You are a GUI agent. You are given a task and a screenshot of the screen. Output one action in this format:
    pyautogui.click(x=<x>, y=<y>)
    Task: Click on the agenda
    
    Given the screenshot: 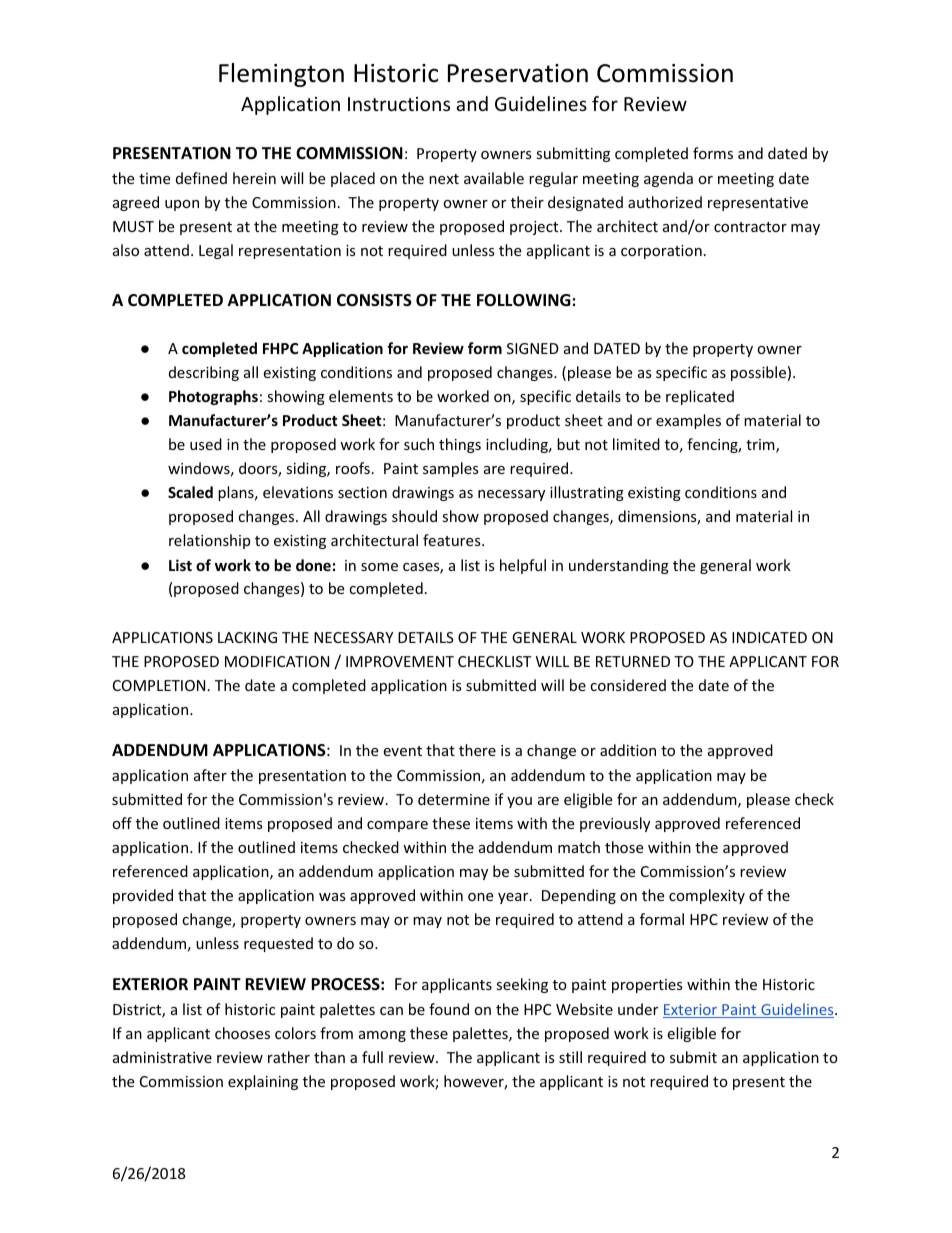 What is the action you would take?
    pyautogui.click(x=668, y=179)
